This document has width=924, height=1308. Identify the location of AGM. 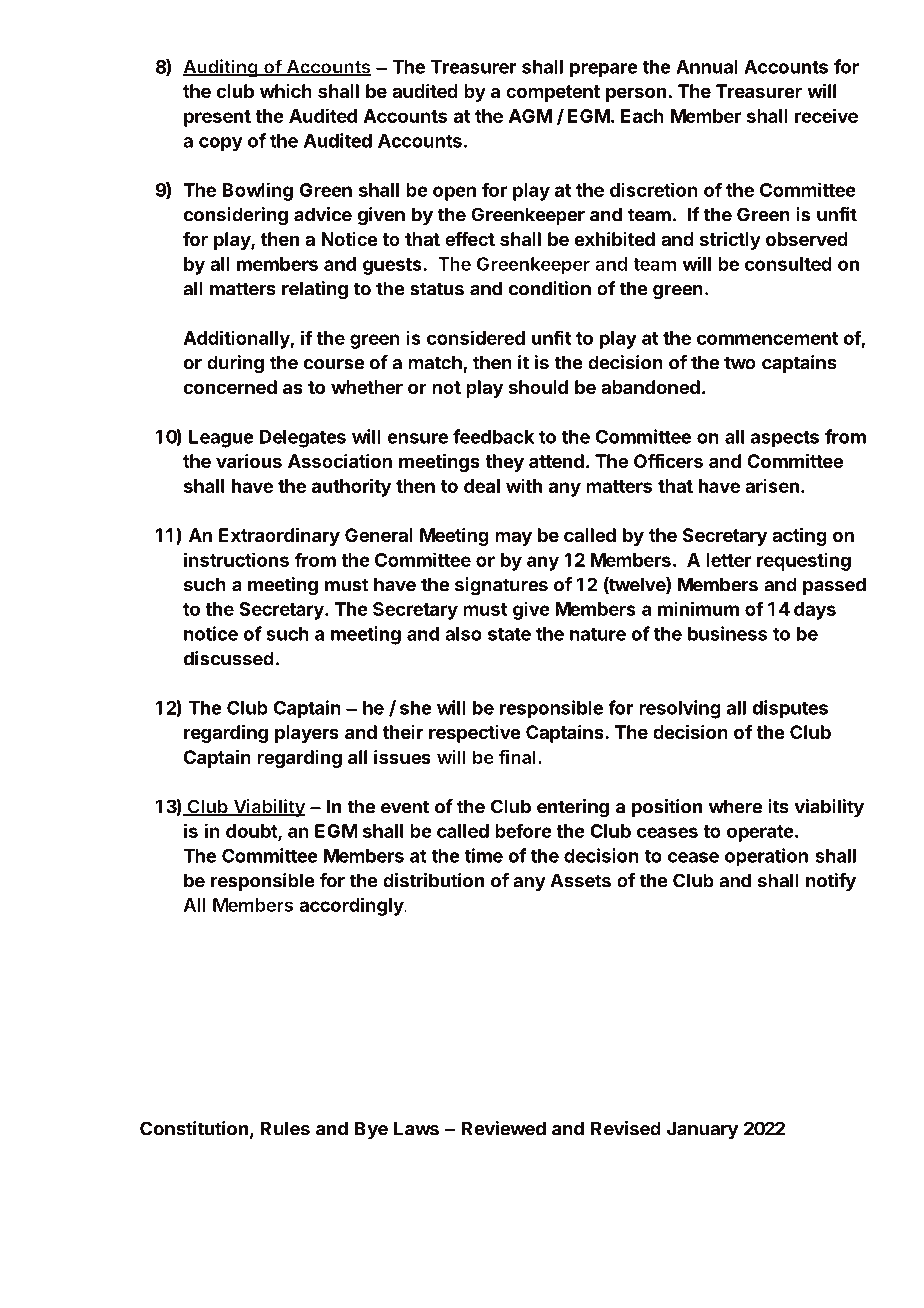
(530, 116).
